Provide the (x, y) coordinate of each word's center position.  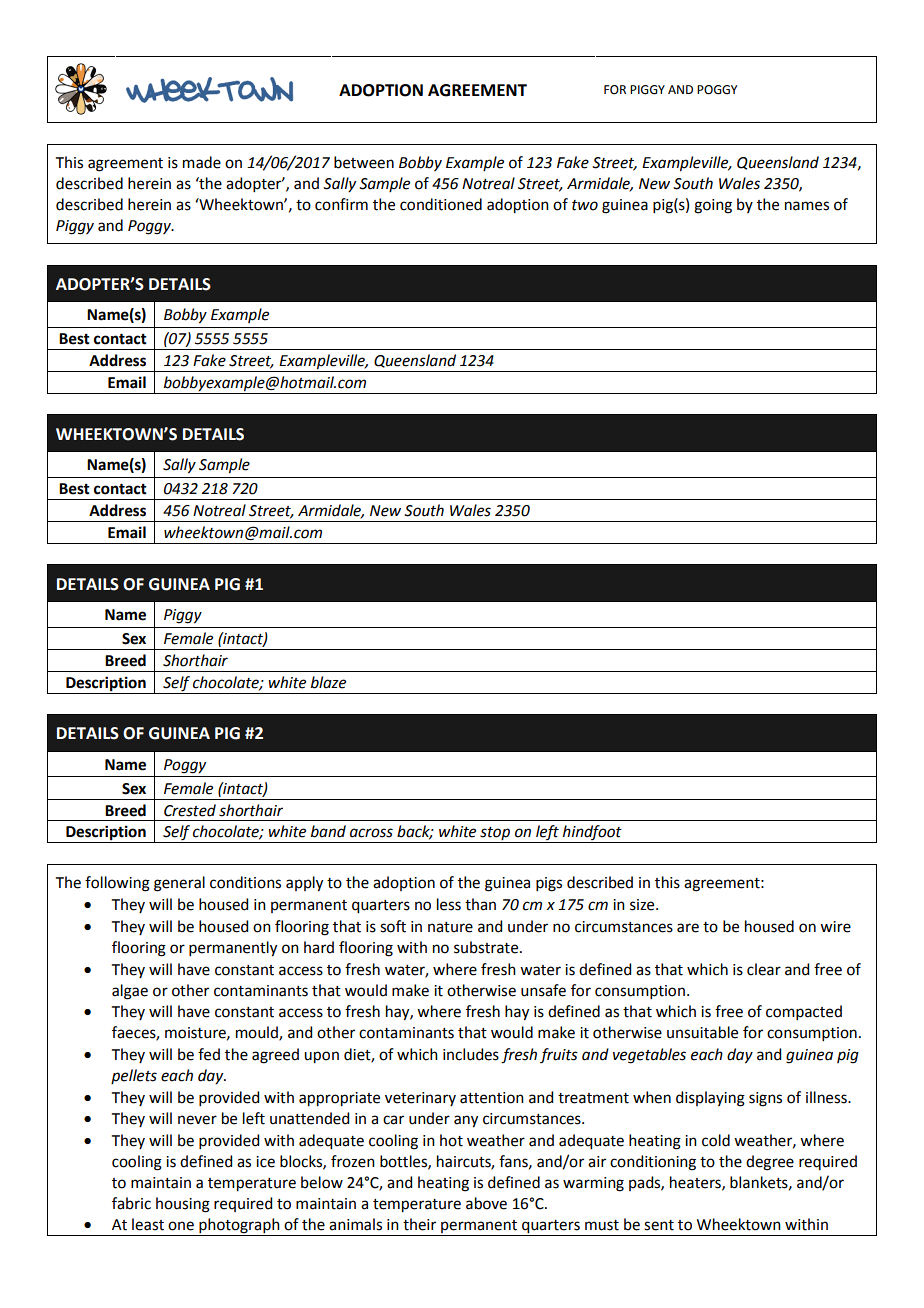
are (688, 928)
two (585, 205)
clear (764, 969)
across (371, 833)
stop (495, 835)
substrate (487, 947)
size (643, 905)
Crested (190, 810)
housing (183, 1205)
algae (130, 992)
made (202, 162)
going (713, 206)
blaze (328, 682)
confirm (341, 204)
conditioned (441, 204)
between (364, 162)
